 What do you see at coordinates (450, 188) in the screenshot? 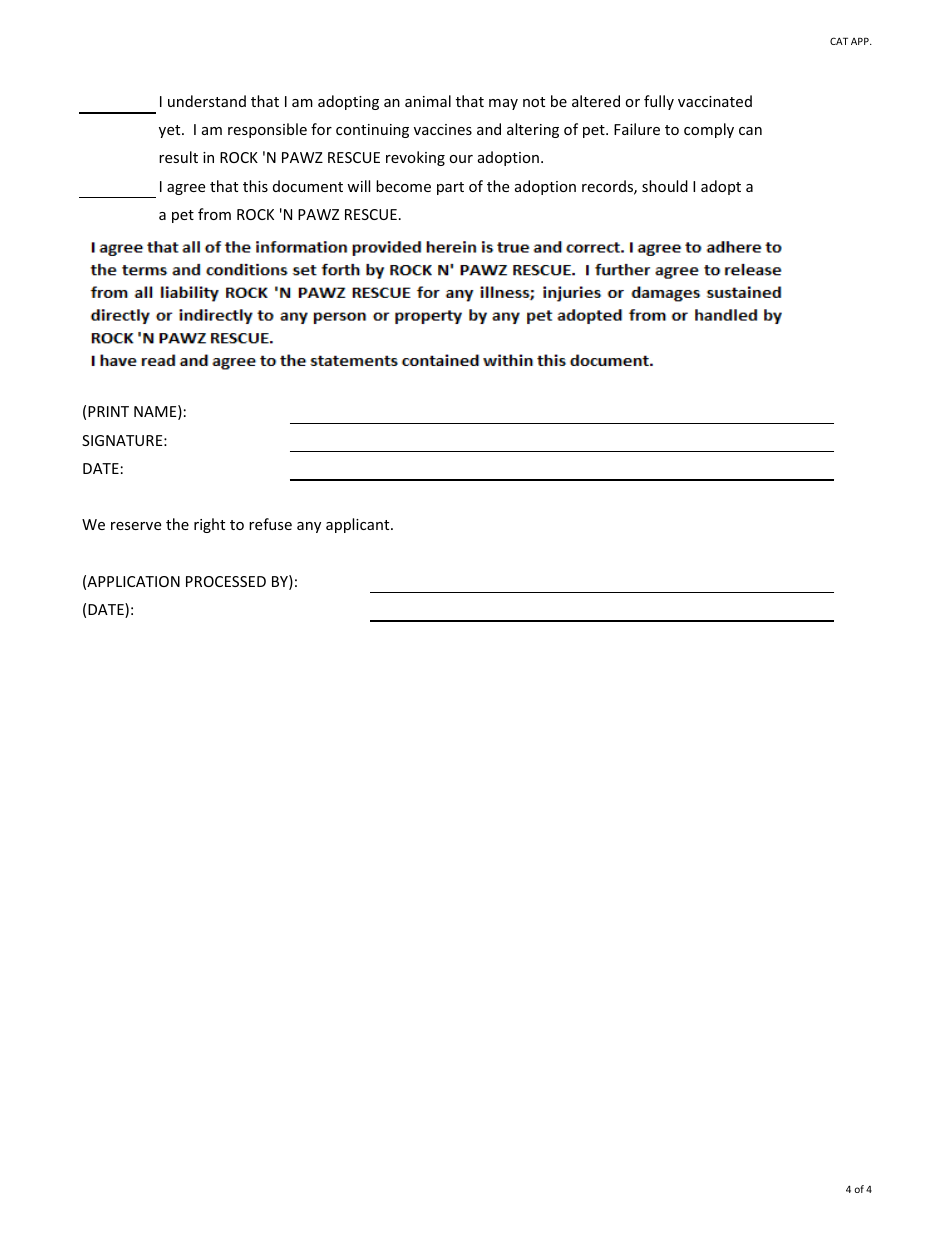
I see `part` at bounding box center [450, 188].
